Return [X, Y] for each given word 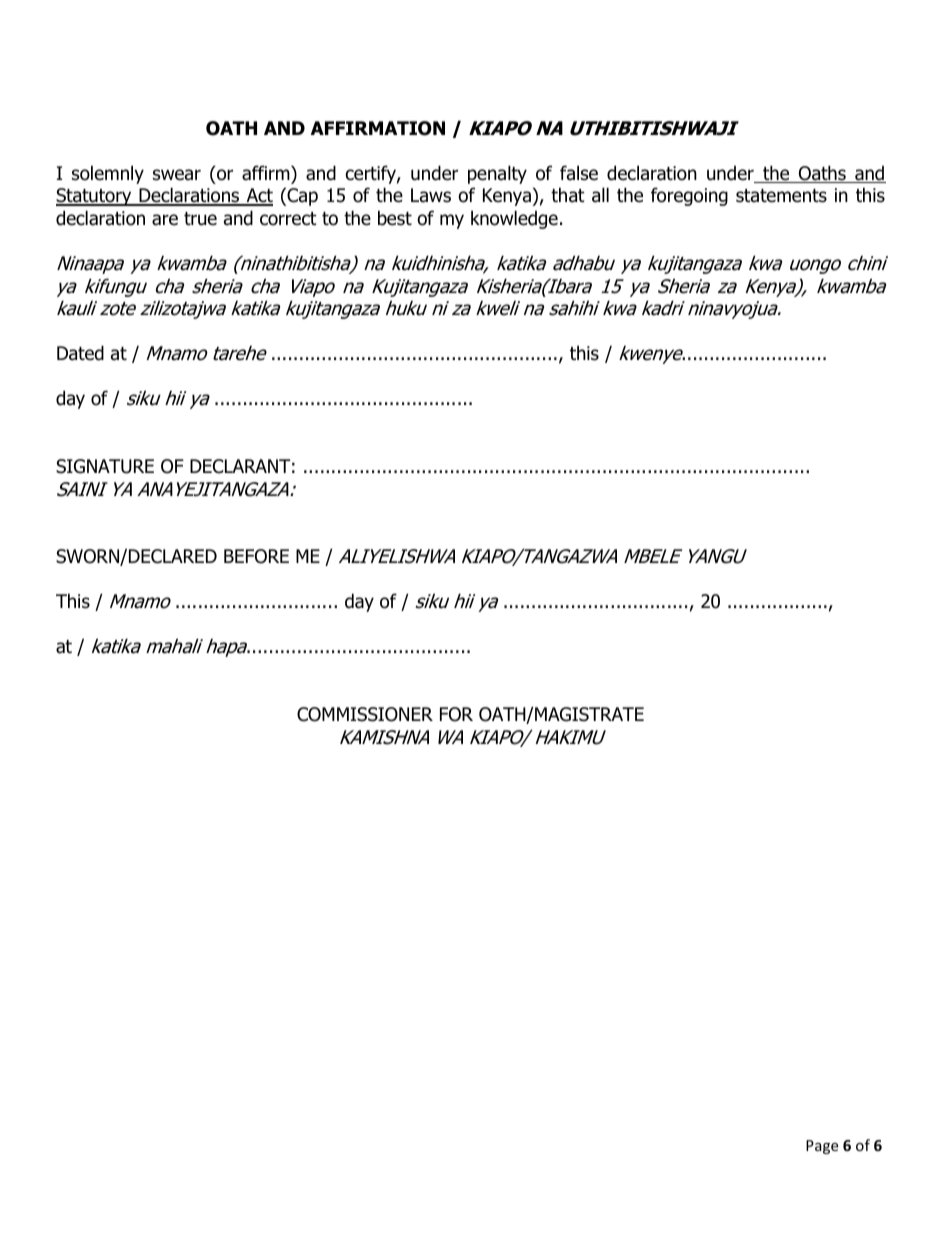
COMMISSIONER [365, 714]
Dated [80, 353]
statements [781, 196]
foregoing [689, 196]
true [200, 219]
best [395, 218]
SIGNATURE [105, 466]
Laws [431, 195]
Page [822, 1147]
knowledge [514, 219]
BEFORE [256, 556]
